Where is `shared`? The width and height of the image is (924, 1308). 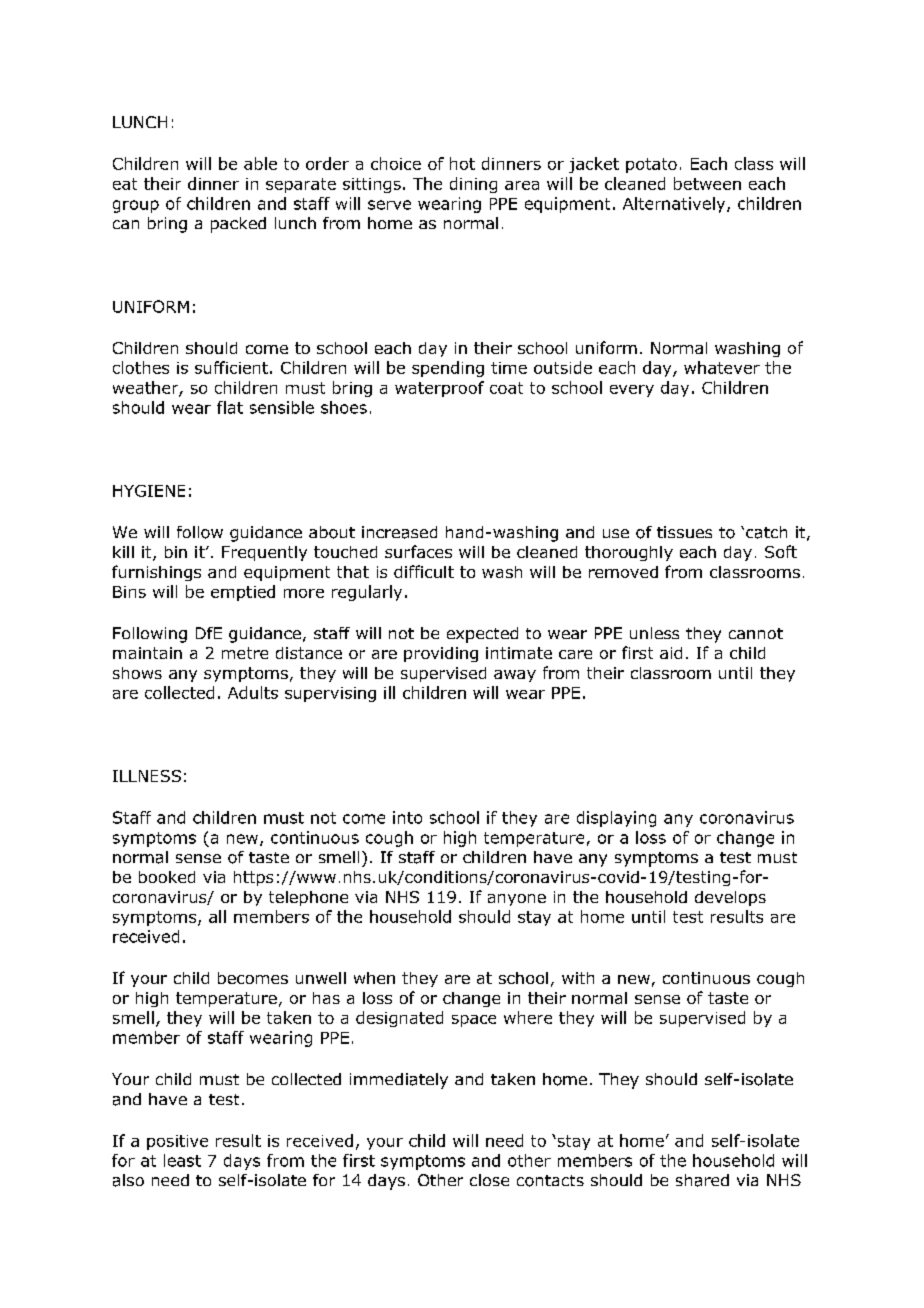 shared is located at coordinates (702, 1180).
